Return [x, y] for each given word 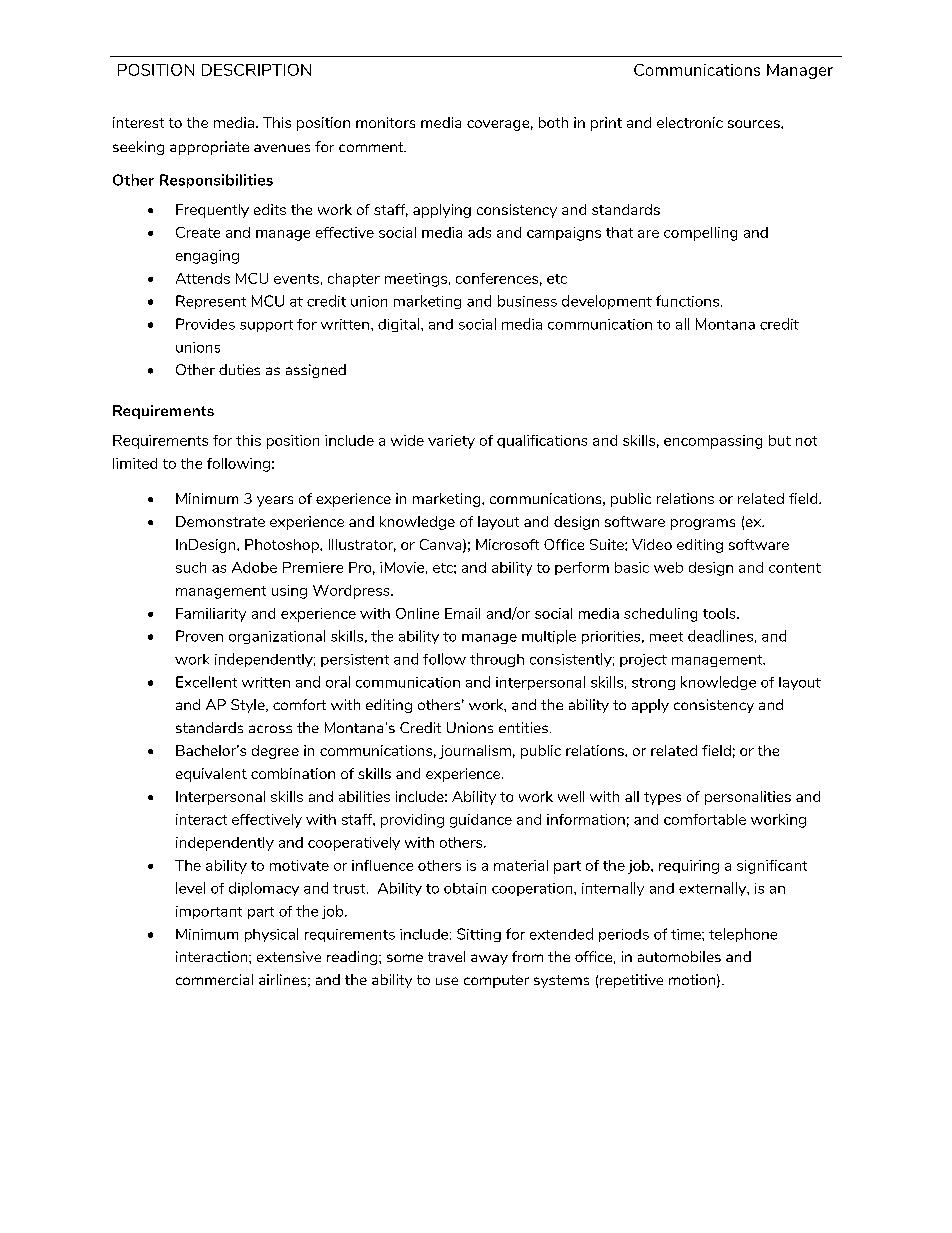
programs [703, 524]
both [553, 122]
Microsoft [507, 544]
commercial [214, 979]
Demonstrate [220, 521]
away [489, 959]
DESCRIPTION [256, 70]
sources [755, 124]
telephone [743, 935]
